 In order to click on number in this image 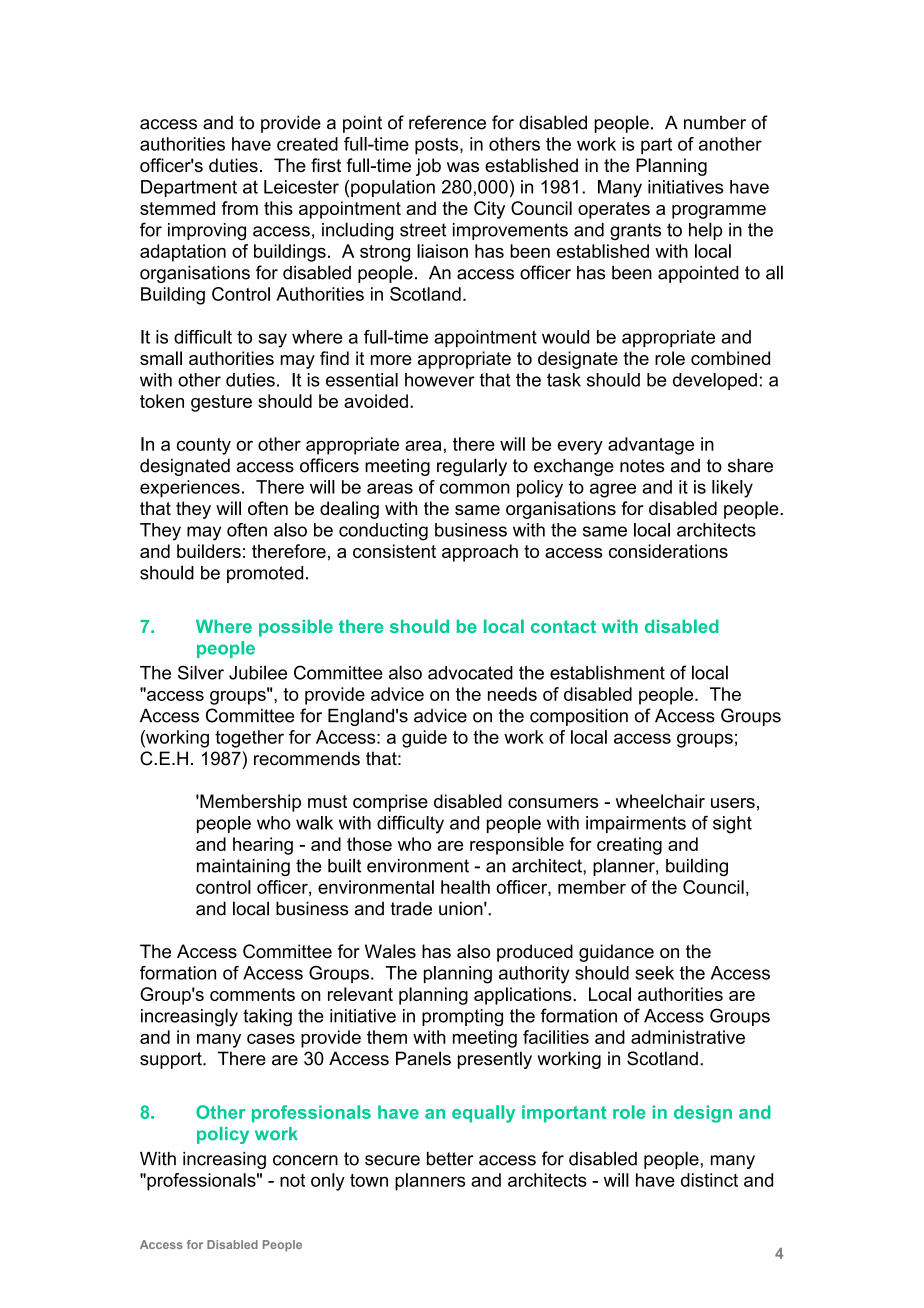, I will do `click(715, 122)`.
